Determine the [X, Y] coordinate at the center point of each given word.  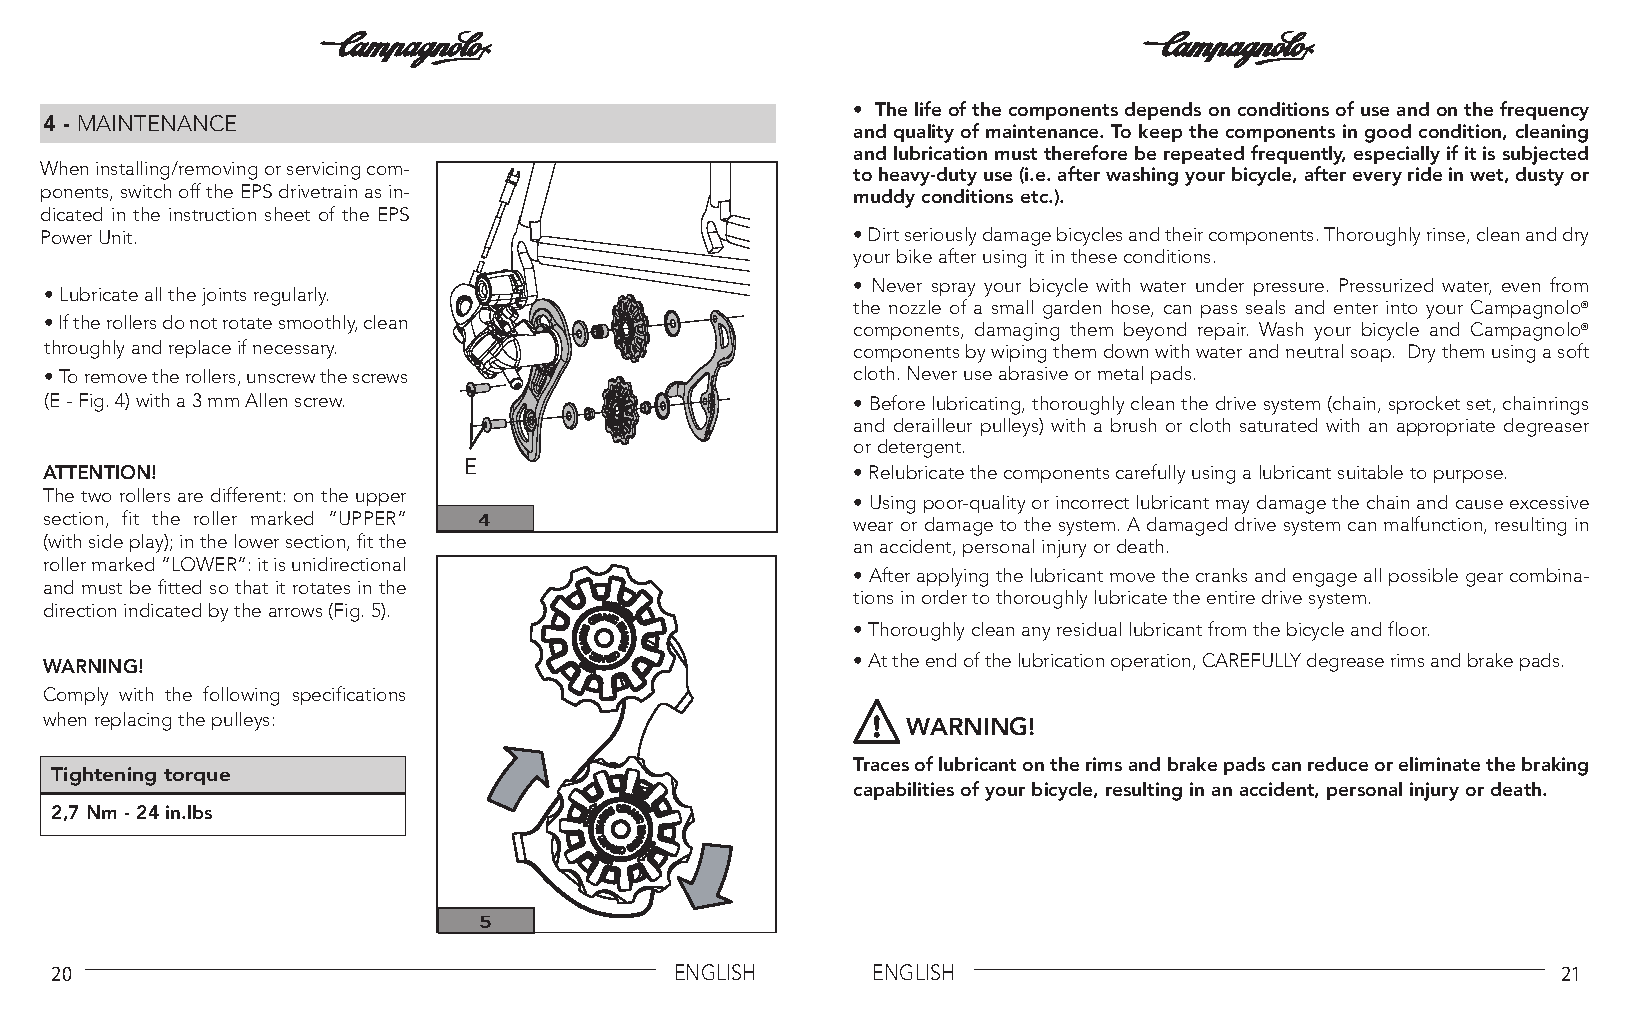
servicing [323, 171]
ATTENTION [98, 472]
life [928, 108]
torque [197, 777]
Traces [881, 764]
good [1388, 133]
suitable [1370, 472]
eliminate [1439, 764]
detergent [921, 448]
